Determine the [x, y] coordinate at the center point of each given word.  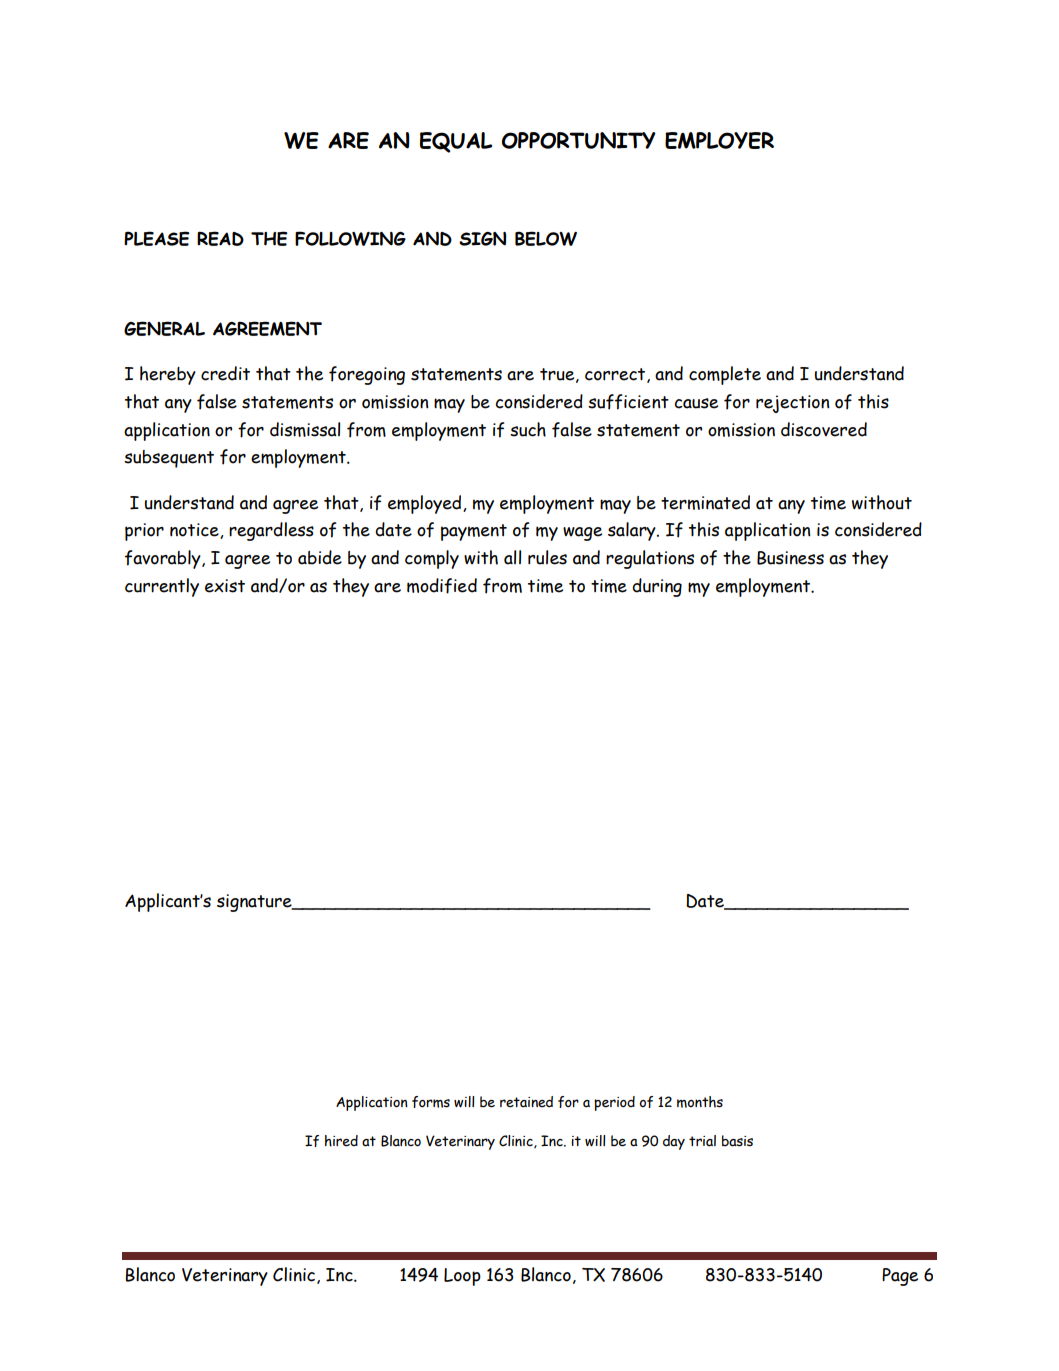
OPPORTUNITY [579, 140]
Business [790, 558]
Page [900, 1277]
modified [442, 586]
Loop [462, 1277]
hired [341, 1141]
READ [220, 238]
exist [225, 586]
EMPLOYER [719, 140]
